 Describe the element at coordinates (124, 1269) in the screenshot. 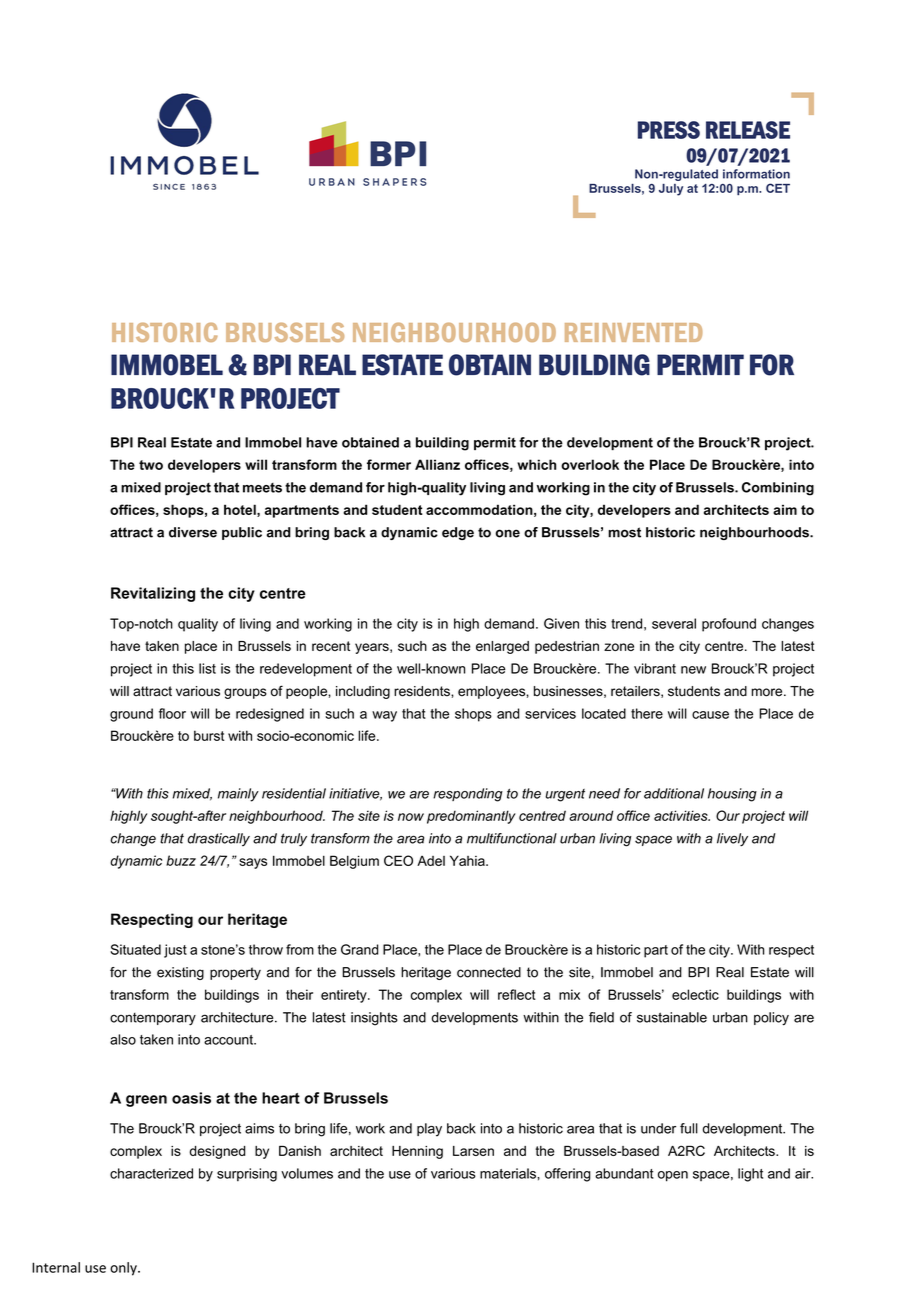

I see `only` at that location.
